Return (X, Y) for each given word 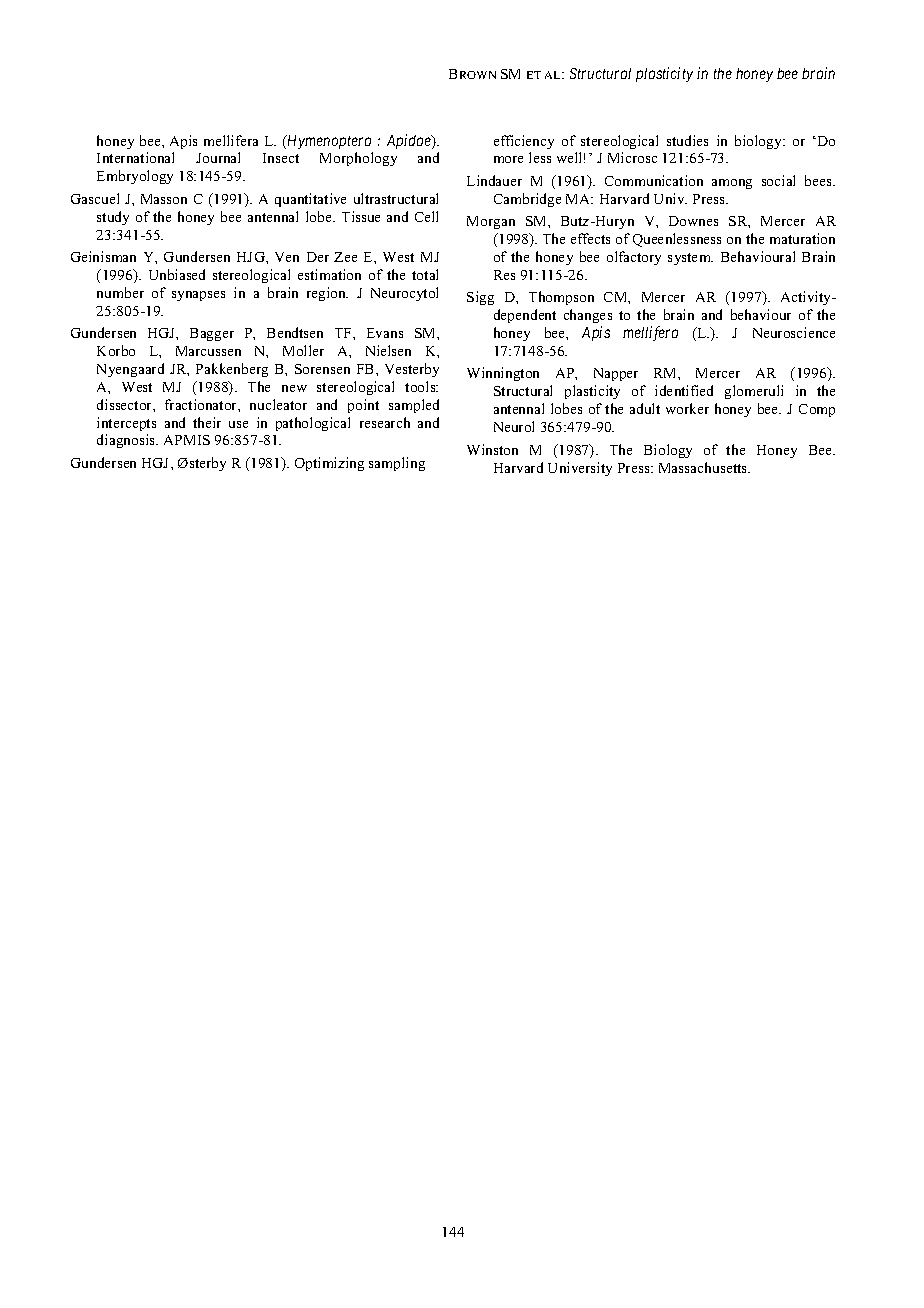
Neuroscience (794, 332)
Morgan (491, 222)
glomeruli (754, 392)
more (508, 159)
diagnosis (127, 441)
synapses (198, 296)
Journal (218, 157)
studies (687, 140)
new (294, 388)
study (113, 218)
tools (421, 386)
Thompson (561, 298)
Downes (693, 221)
